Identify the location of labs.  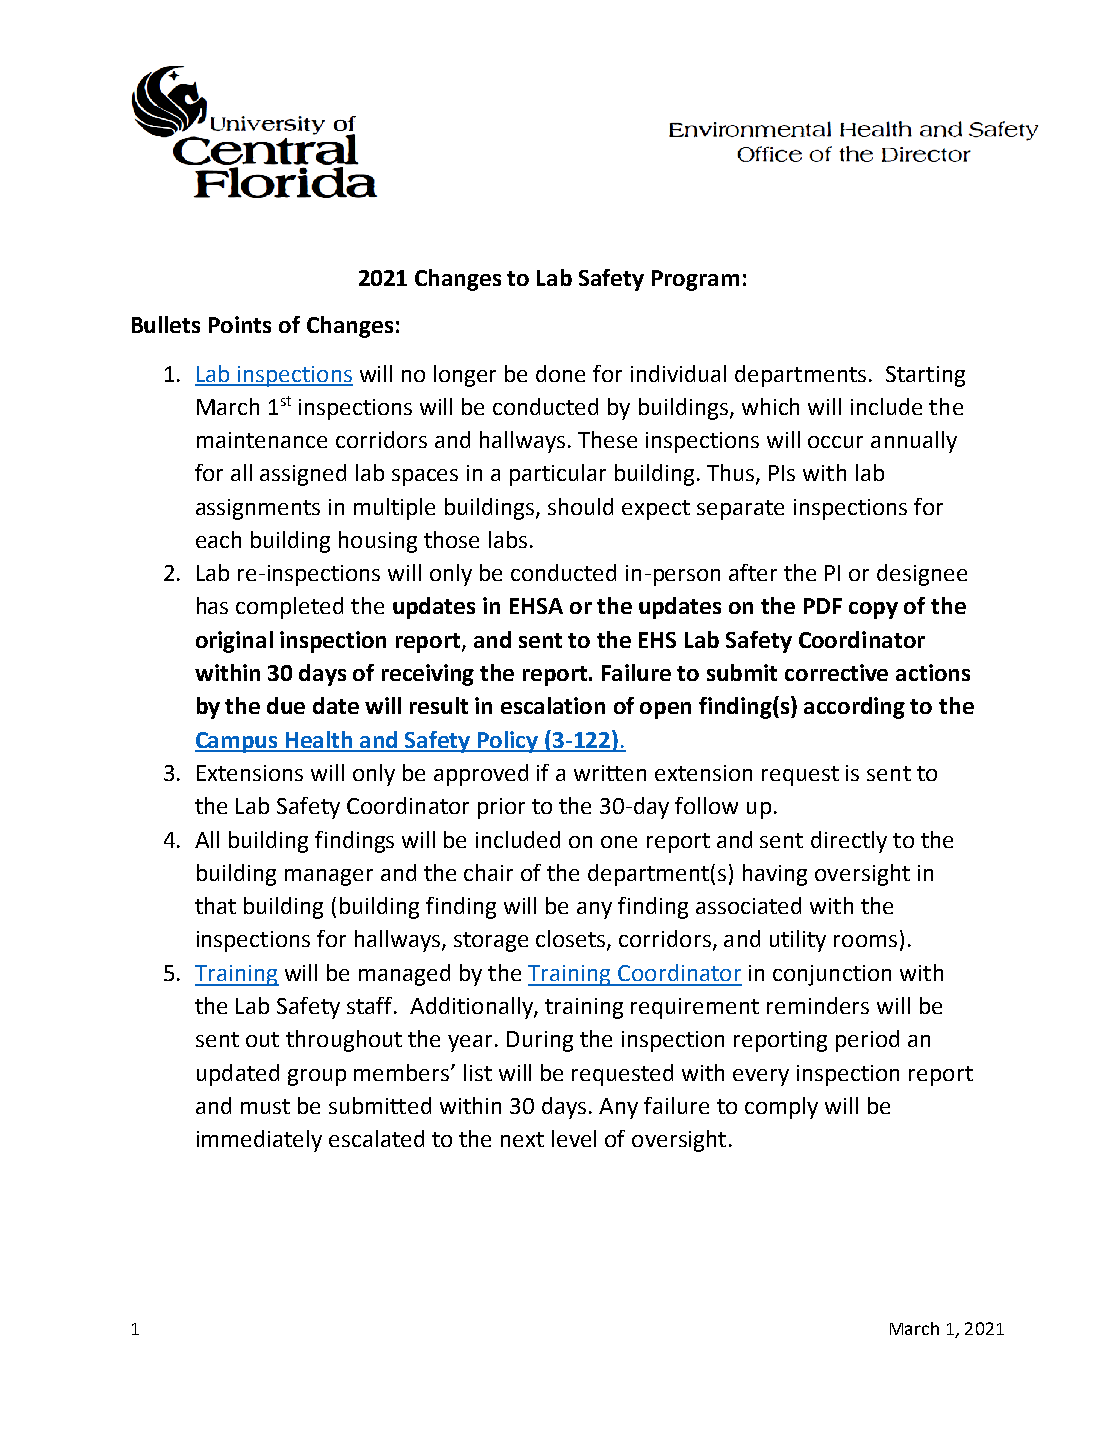
(508, 539).
